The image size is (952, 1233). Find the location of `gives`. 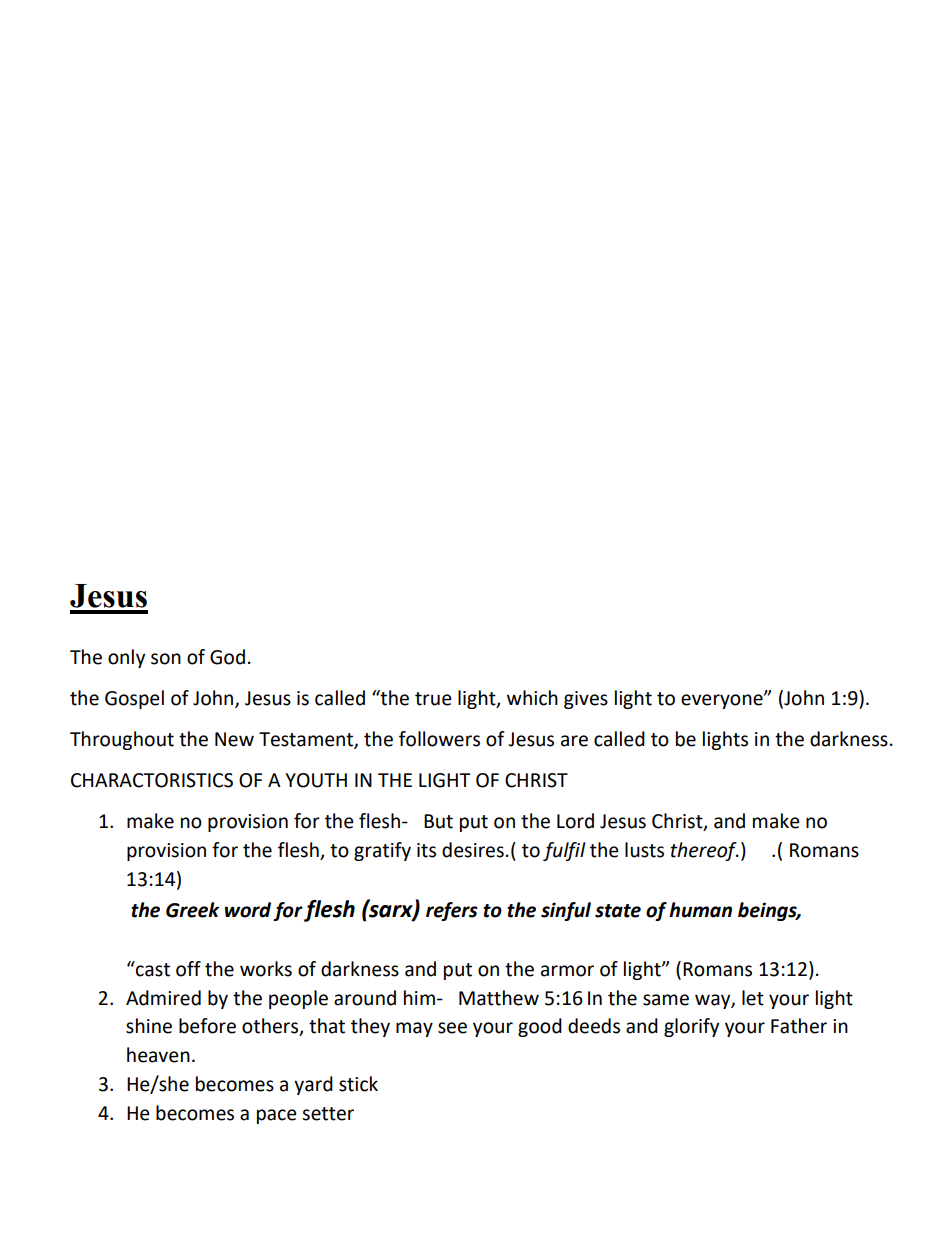

gives is located at coordinates (586, 700).
